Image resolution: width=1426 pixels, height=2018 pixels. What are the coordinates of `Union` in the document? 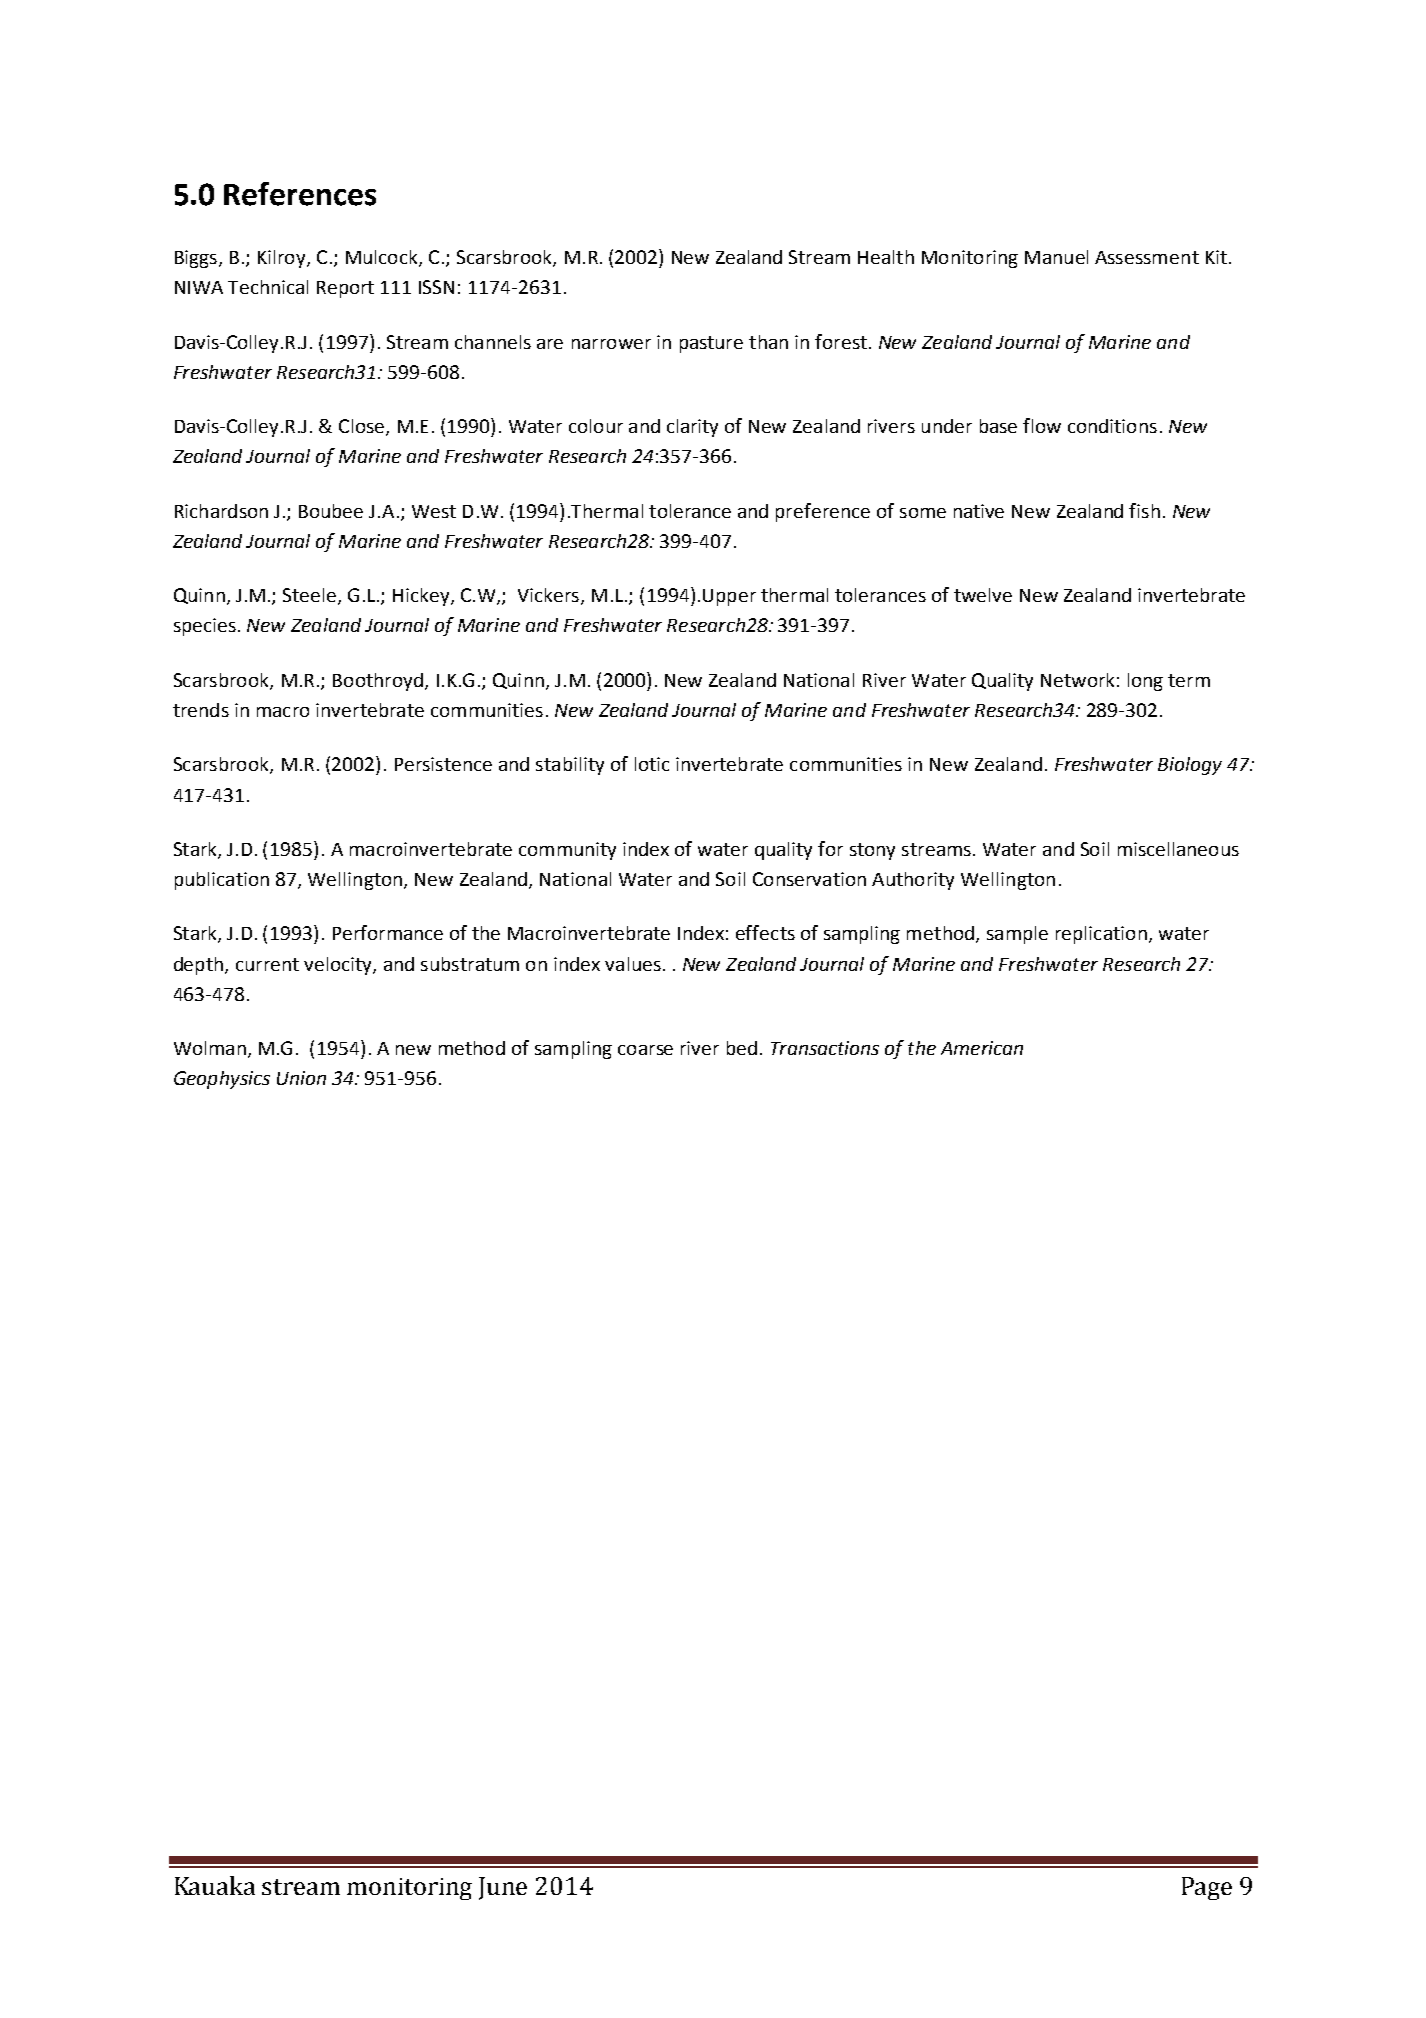 It's located at (301, 1078).
